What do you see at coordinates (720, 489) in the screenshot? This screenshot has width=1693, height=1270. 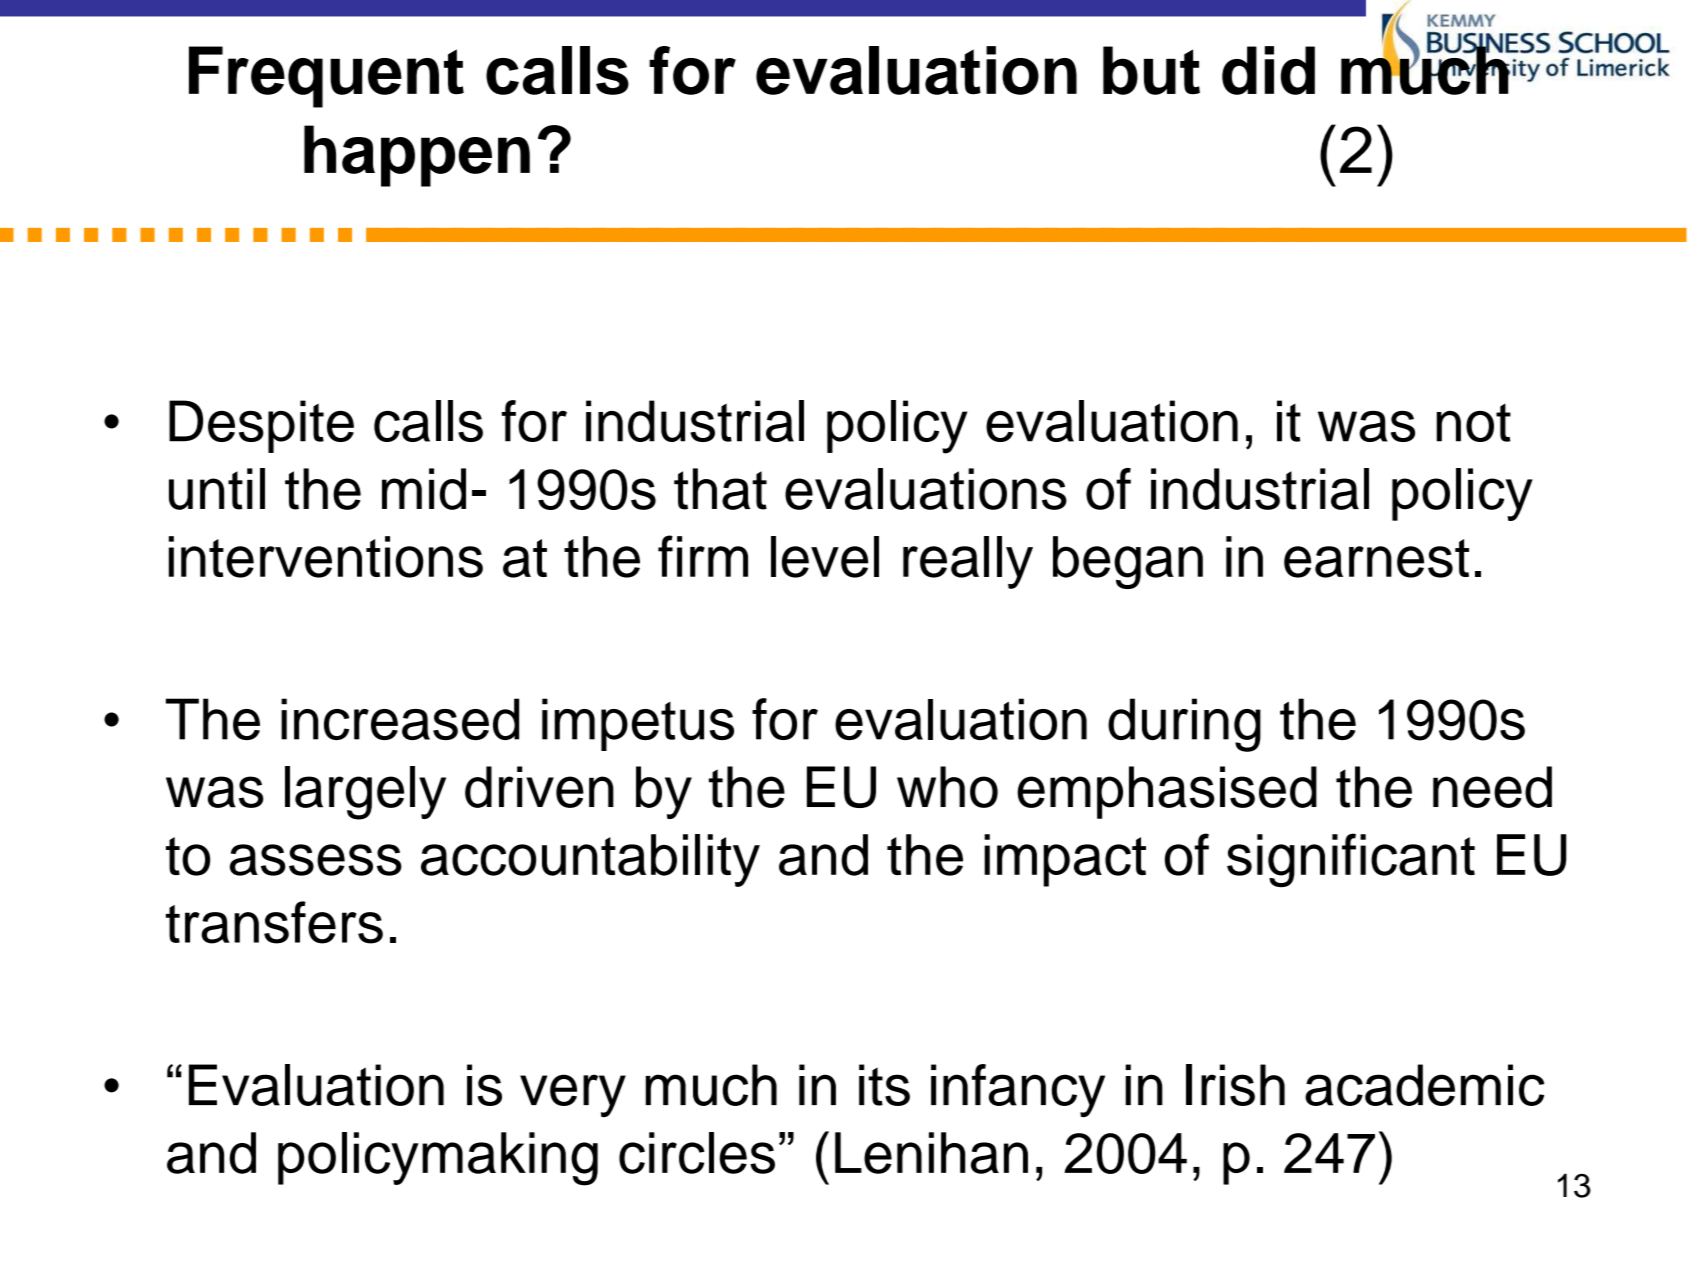 I see `that` at bounding box center [720, 489].
